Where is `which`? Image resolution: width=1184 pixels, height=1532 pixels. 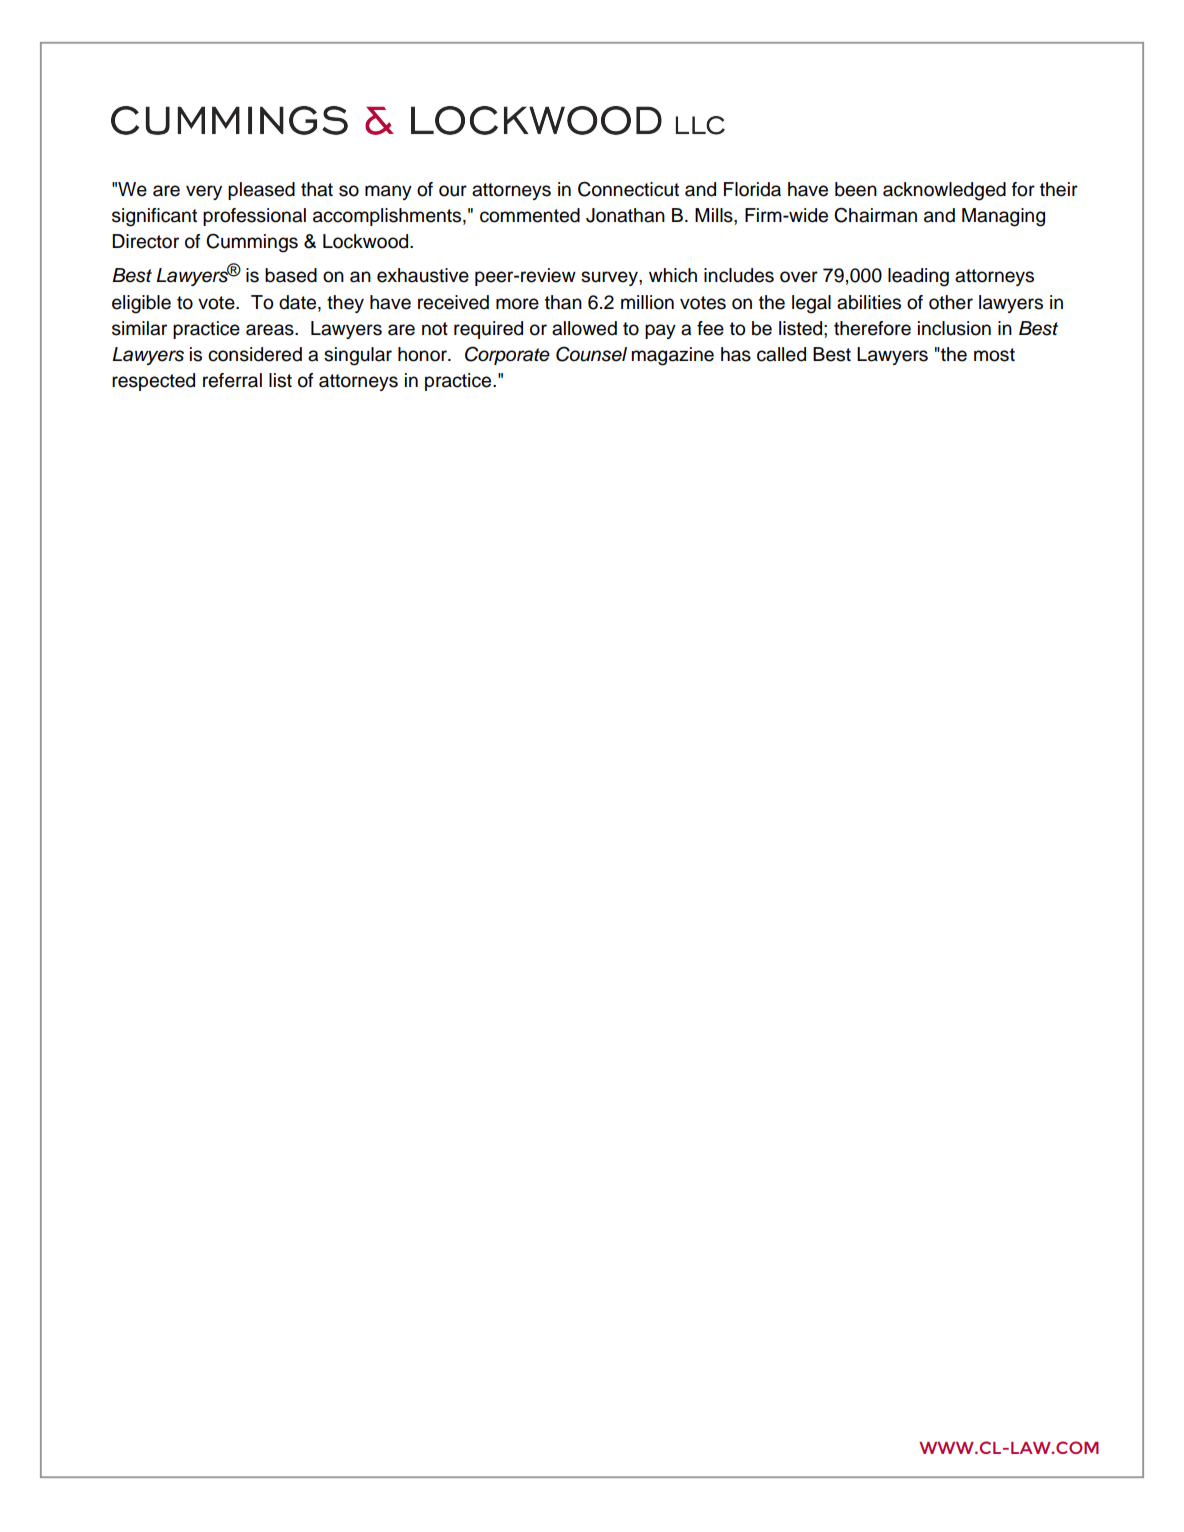 which is located at coordinates (673, 275).
